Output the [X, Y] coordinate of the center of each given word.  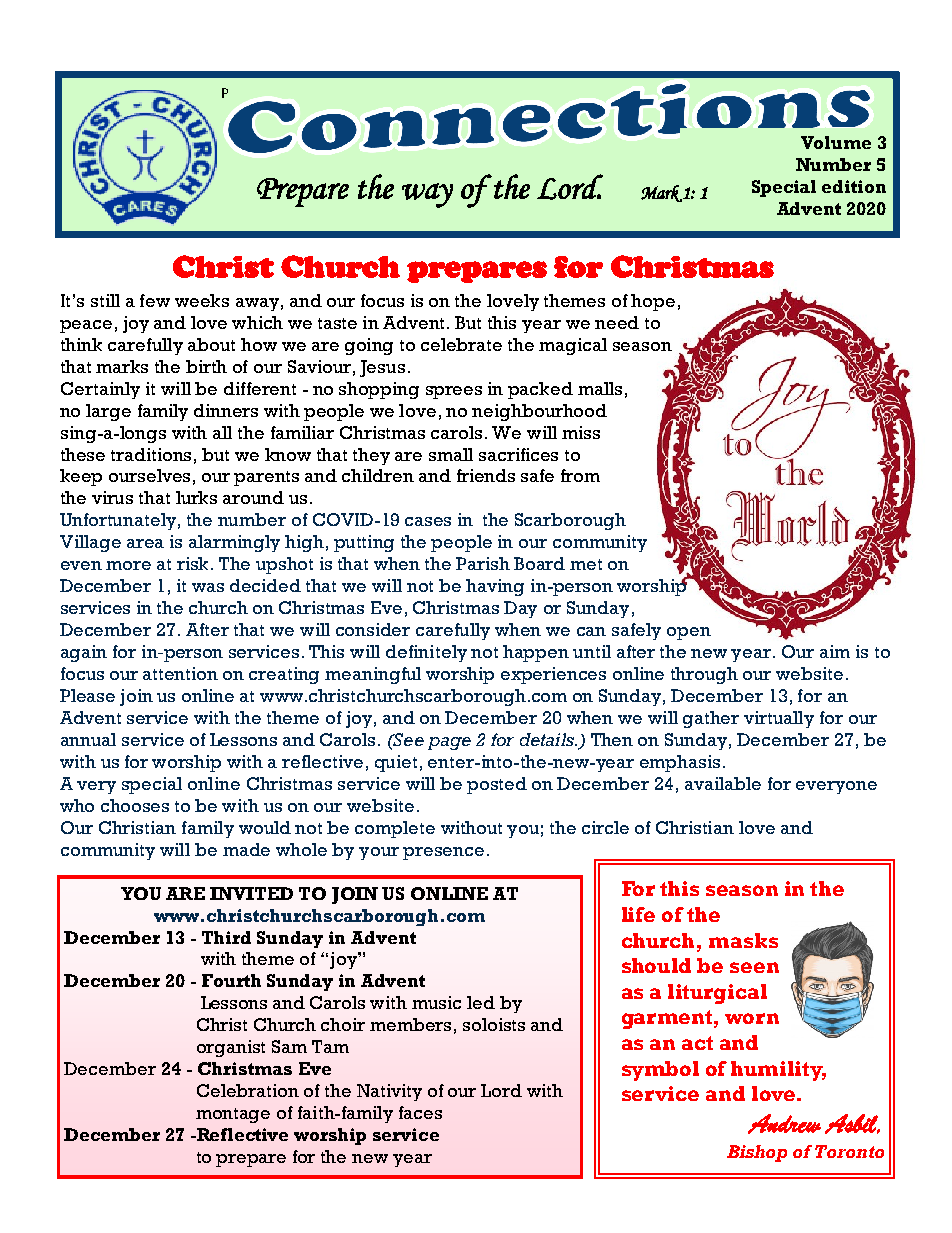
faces [420, 1112]
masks [743, 940]
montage [233, 1115]
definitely [426, 653]
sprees [454, 392]
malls [600, 388]
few [155, 300]
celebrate [461, 344]
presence [443, 853]
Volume [836, 142]
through [704, 675]
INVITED [251, 893]
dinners [226, 410]
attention [180, 673]
